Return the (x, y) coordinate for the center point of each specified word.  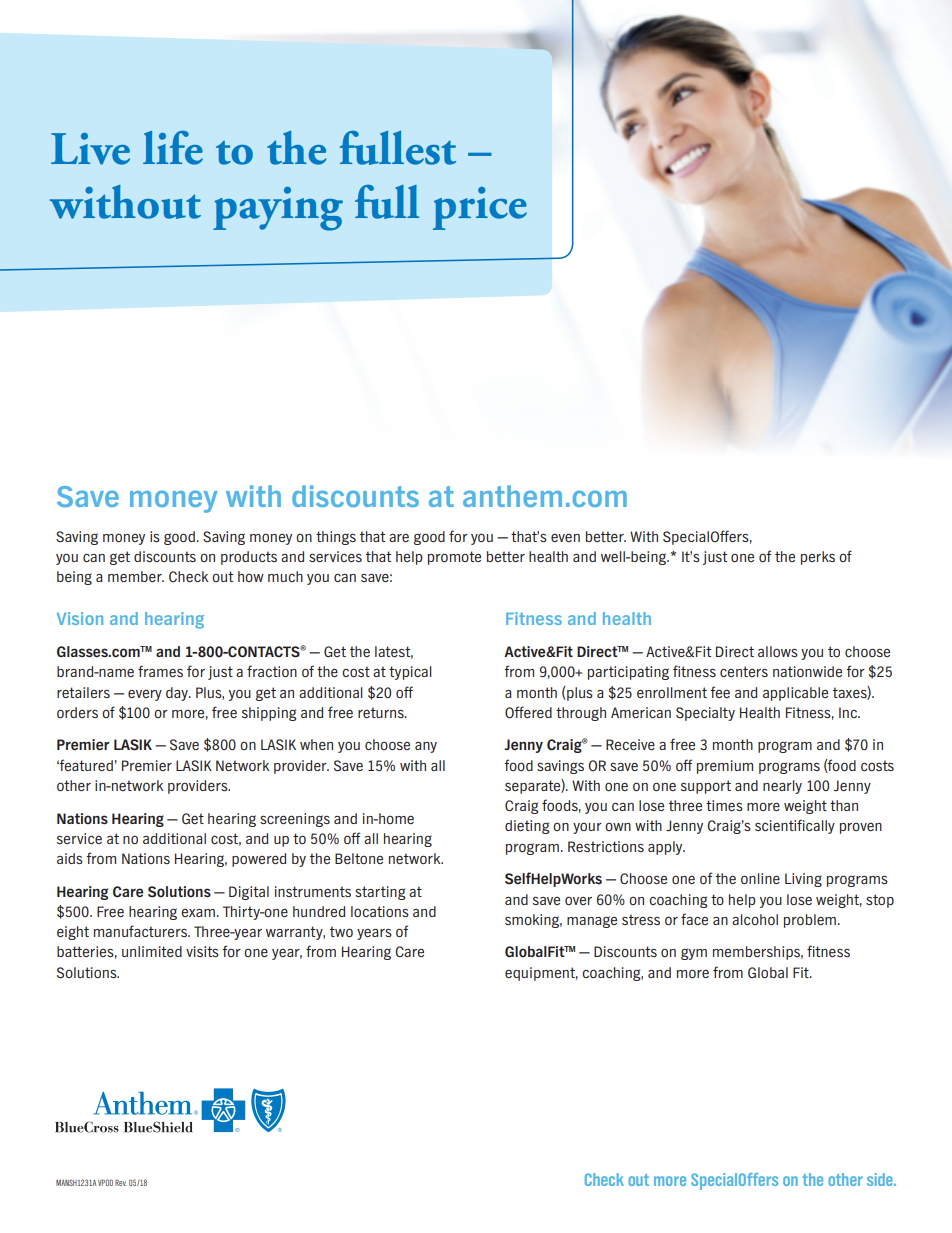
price (480, 208)
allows (778, 651)
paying (278, 209)
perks (818, 558)
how (251, 576)
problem (810, 921)
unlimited (152, 951)
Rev (121, 1182)
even (565, 538)
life (173, 148)
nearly (782, 787)
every (145, 695)
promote (454, 558)
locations (380, 911)
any (426, 747)
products (249, 558)
